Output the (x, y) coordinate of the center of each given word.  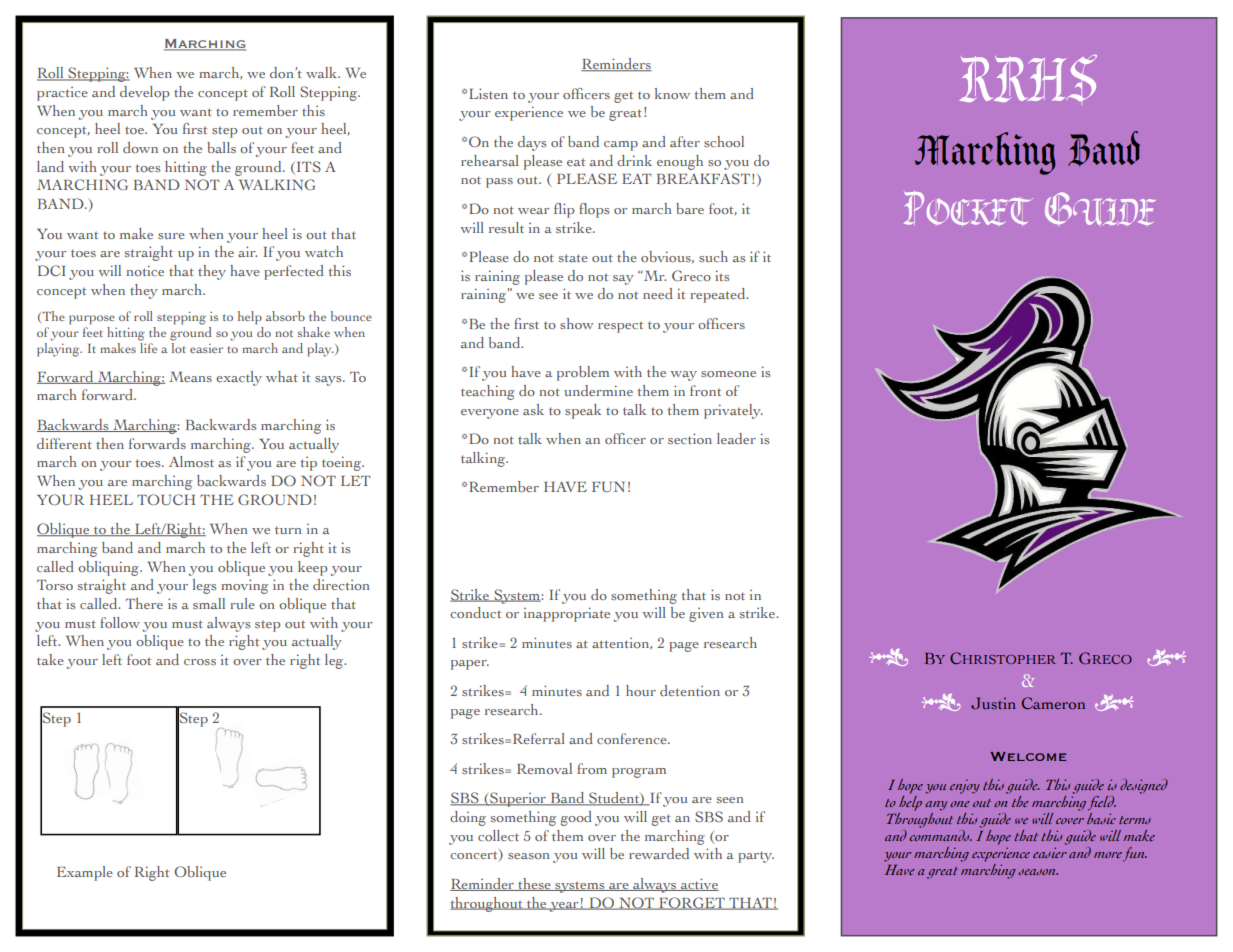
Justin (993, 703)
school (724, 141)
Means (190, 377)
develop (144, 93)
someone (728, 374)
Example (85, 873)
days (532, 143)
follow (120, 622)
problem (583, 373)
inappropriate (567, 614)
